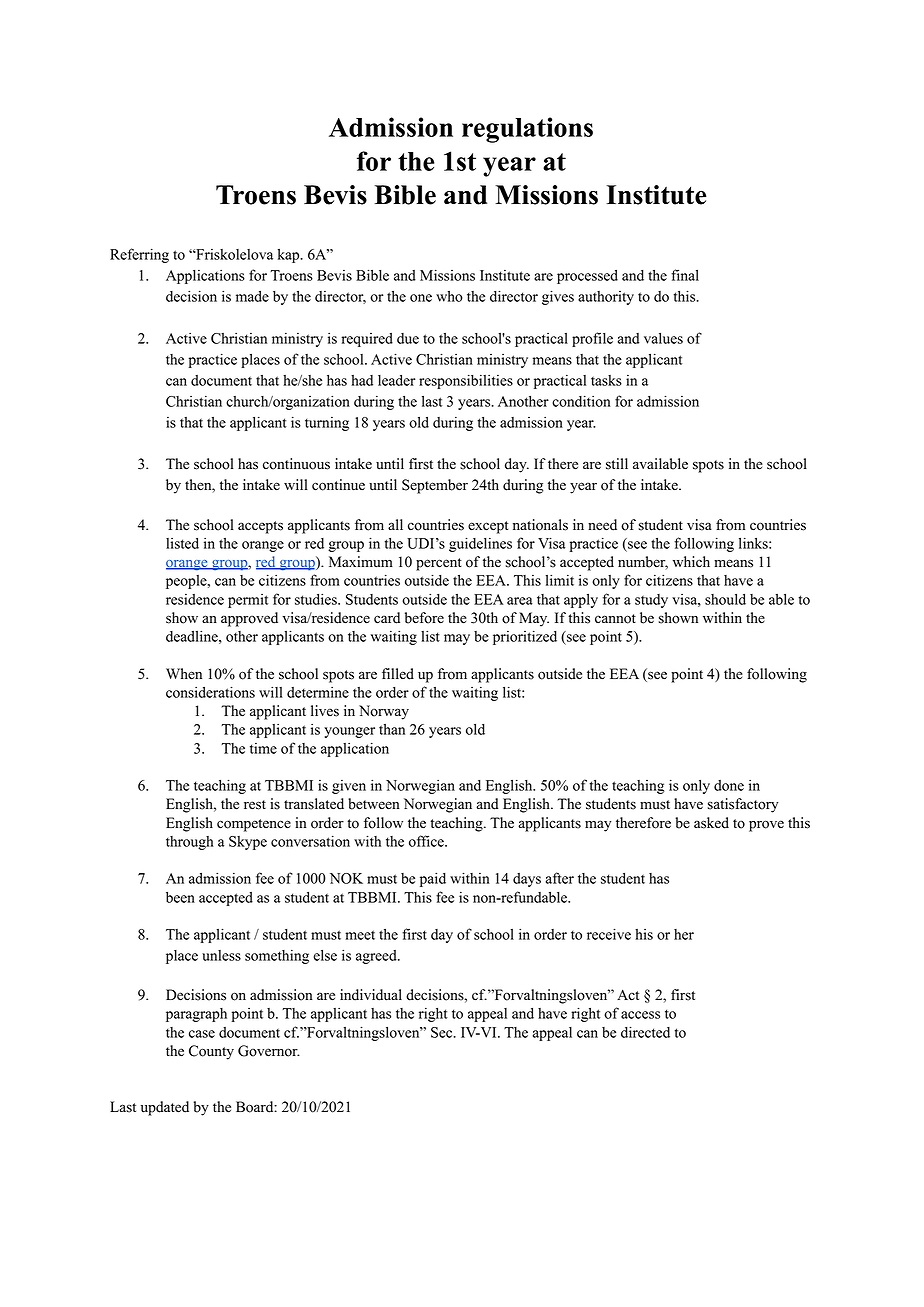 The width and height of the screenshot is (924, 1307). What do you see at coordinates (691, 562) in the screenshot?
I see `which` at bounding box center [691, 562].
